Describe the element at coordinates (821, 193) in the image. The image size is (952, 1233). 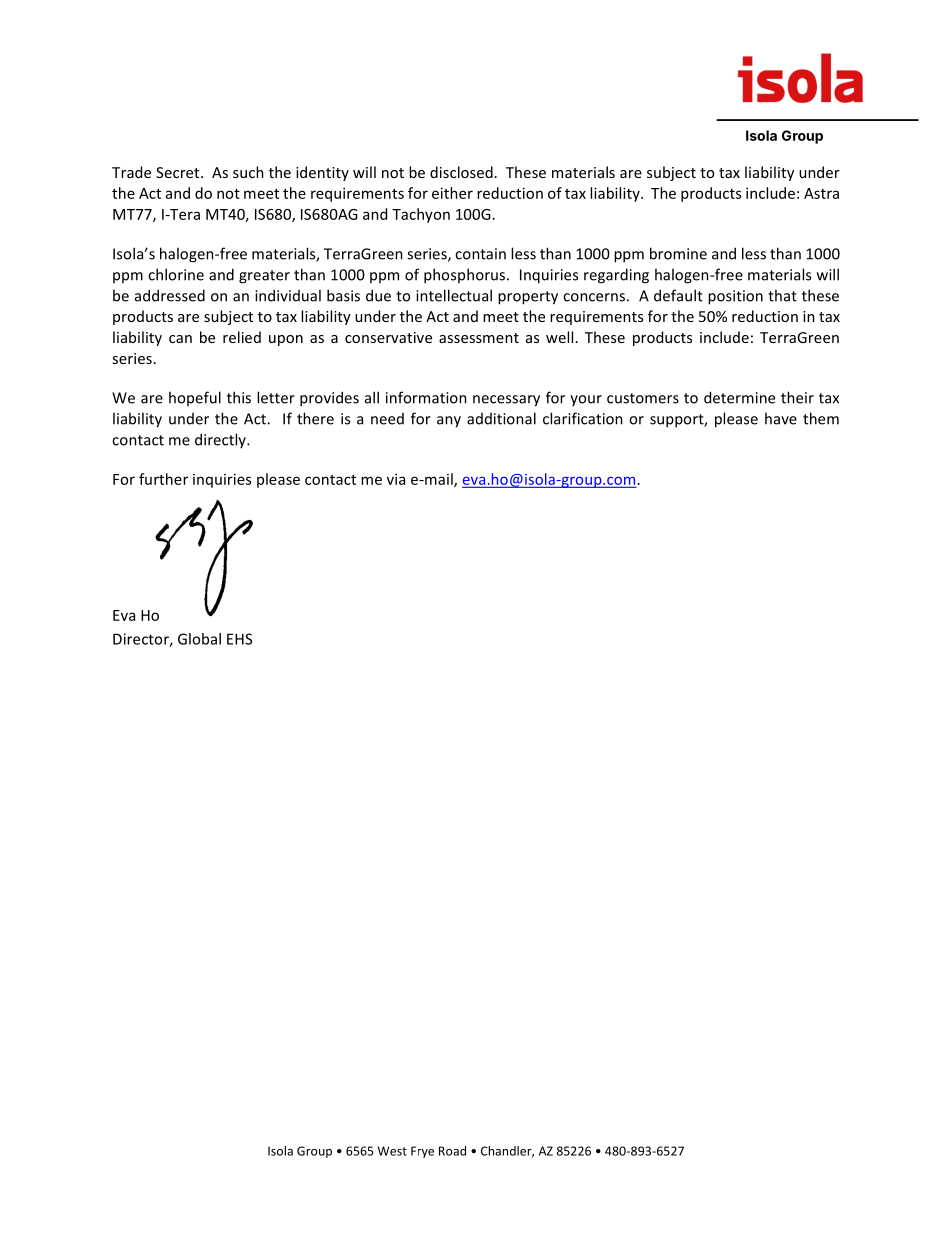
I see `Astra` at that location.
